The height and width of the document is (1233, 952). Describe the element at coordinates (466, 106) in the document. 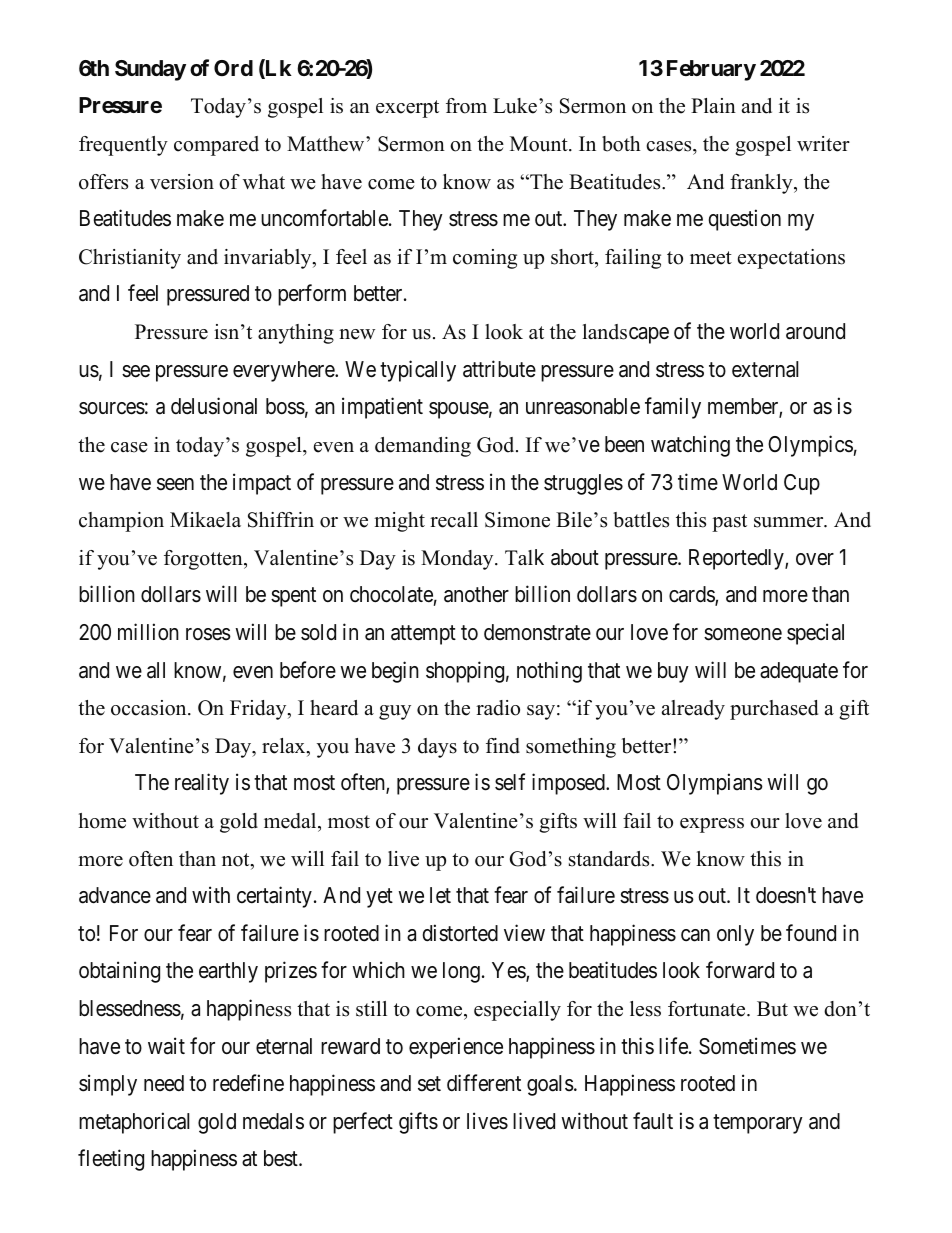

I see `from` at that location.
